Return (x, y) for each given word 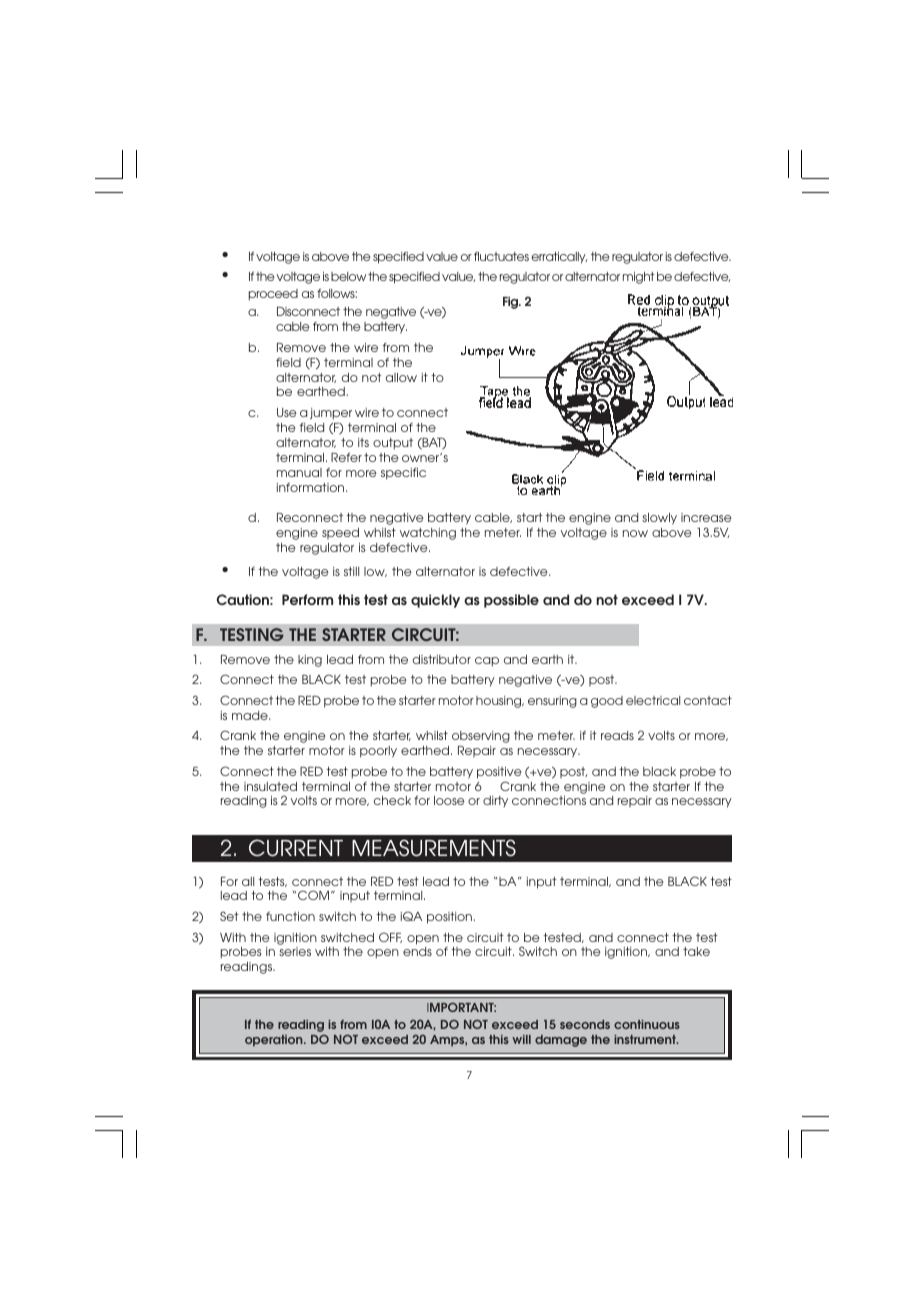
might (639, 278)
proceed (273, 295)
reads (617, 735)
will (521, 1039)
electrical (653, 700)
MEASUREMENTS (434, 848)
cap (487, 662)
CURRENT (296, 848)
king (310, 661)
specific (403, 474)
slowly (659, 519)
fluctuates (501, 256)
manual (299, 472)
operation (275, 1040)
